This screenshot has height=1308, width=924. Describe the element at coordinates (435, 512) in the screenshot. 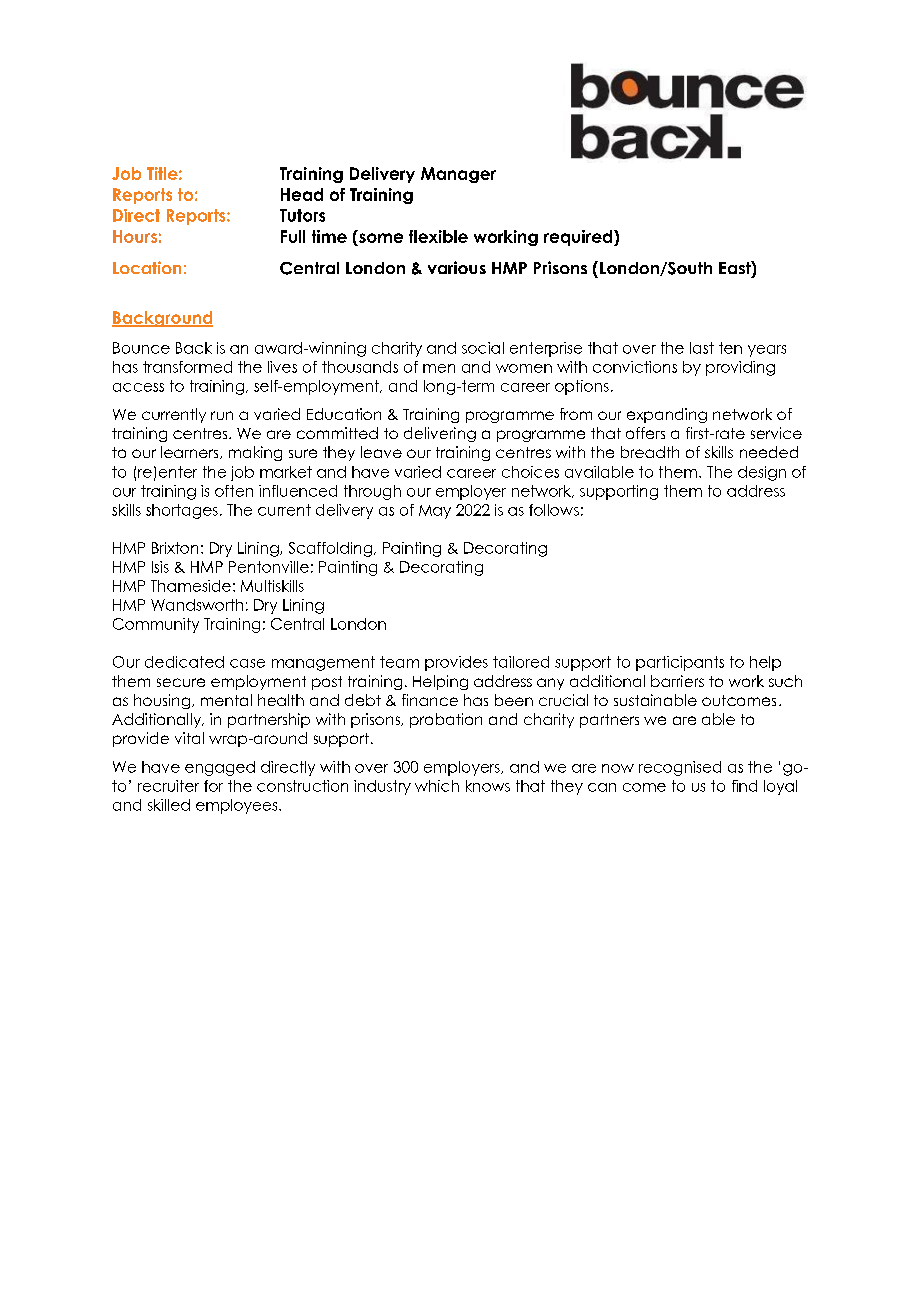

I see `May` at that location.
